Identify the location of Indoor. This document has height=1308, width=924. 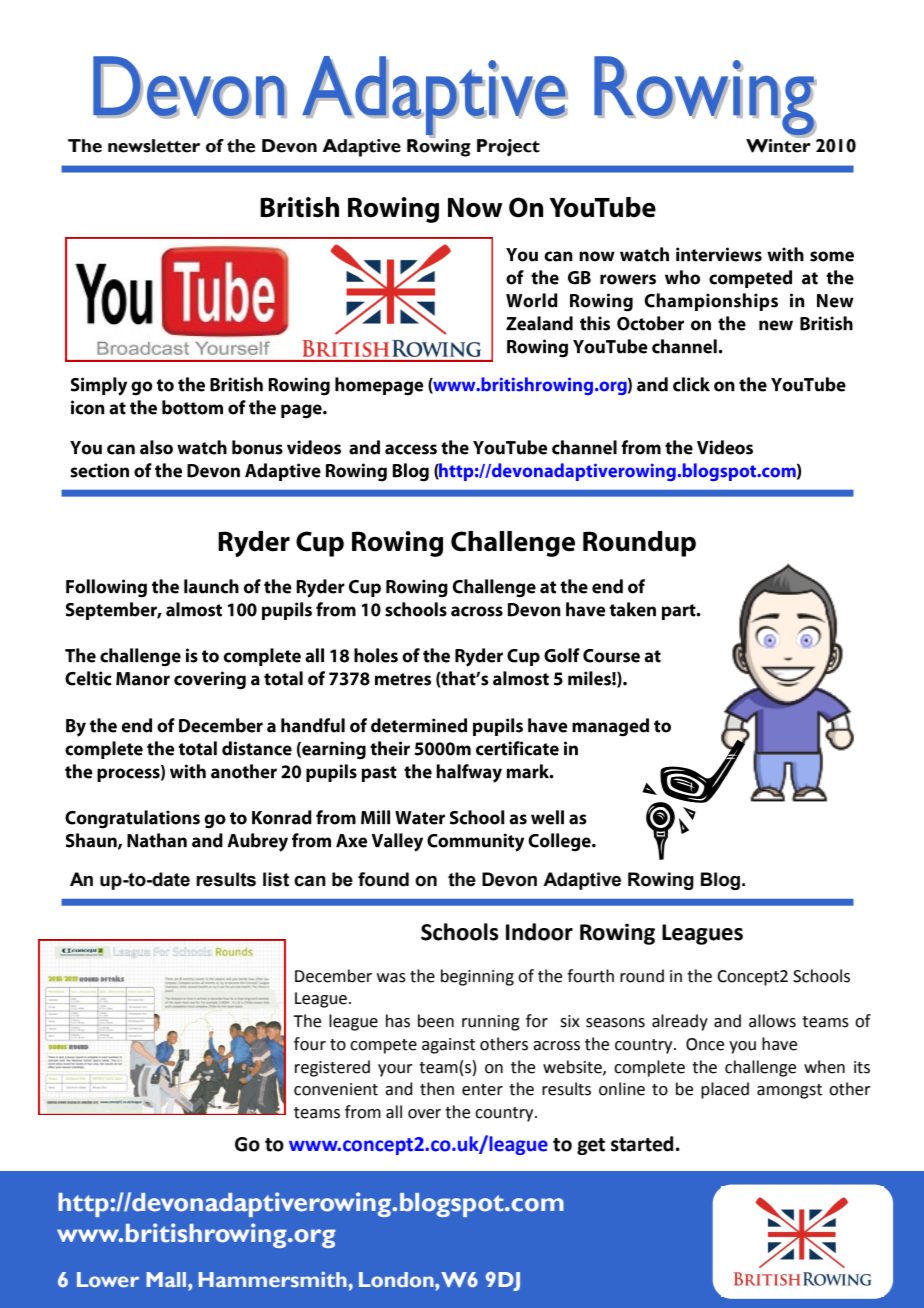
(539, 932).
